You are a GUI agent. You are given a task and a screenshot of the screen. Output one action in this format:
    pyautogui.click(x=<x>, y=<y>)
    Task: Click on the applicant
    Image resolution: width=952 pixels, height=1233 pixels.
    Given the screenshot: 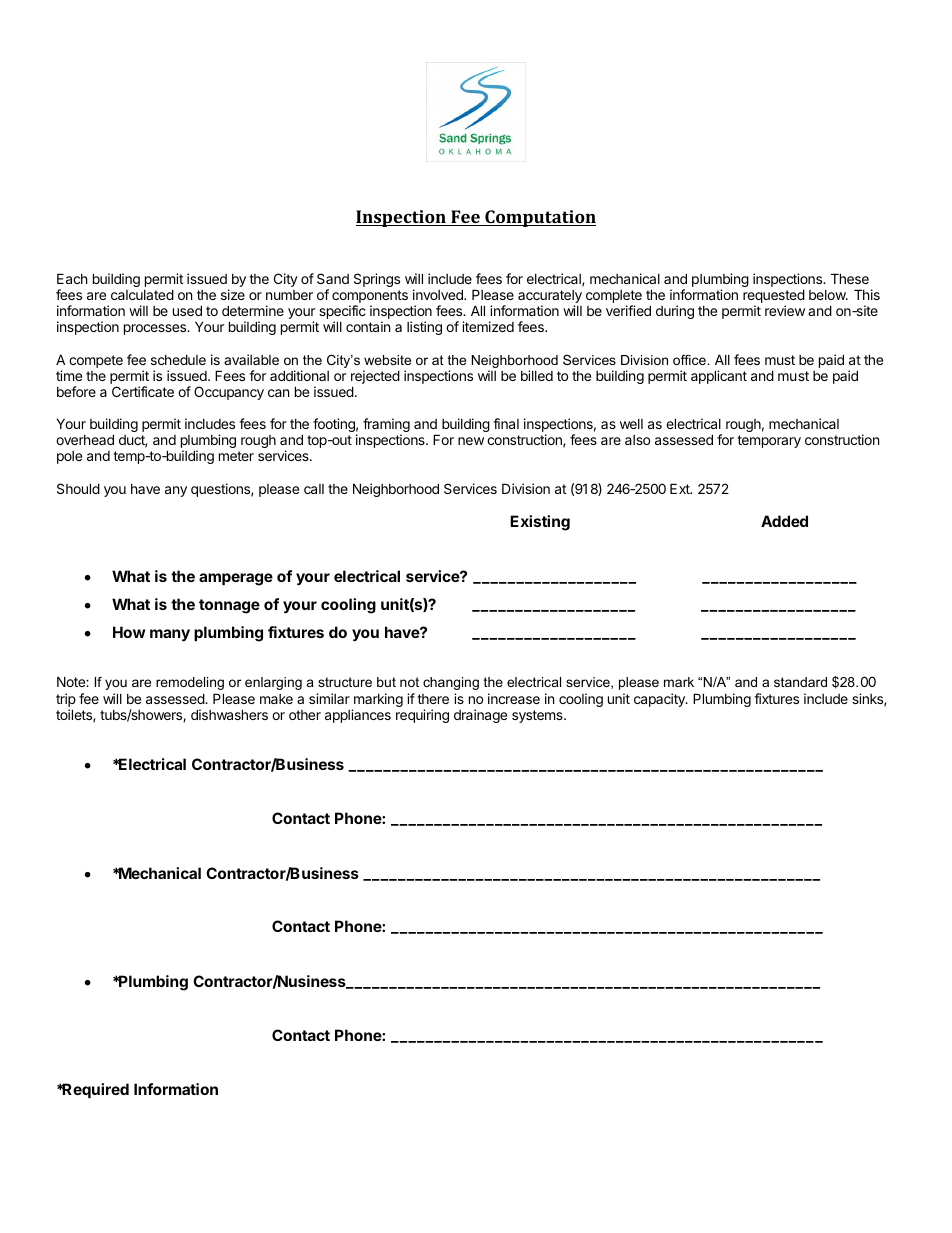 What is the action you would take?
    pyautogui.click(x=719, y=377)
